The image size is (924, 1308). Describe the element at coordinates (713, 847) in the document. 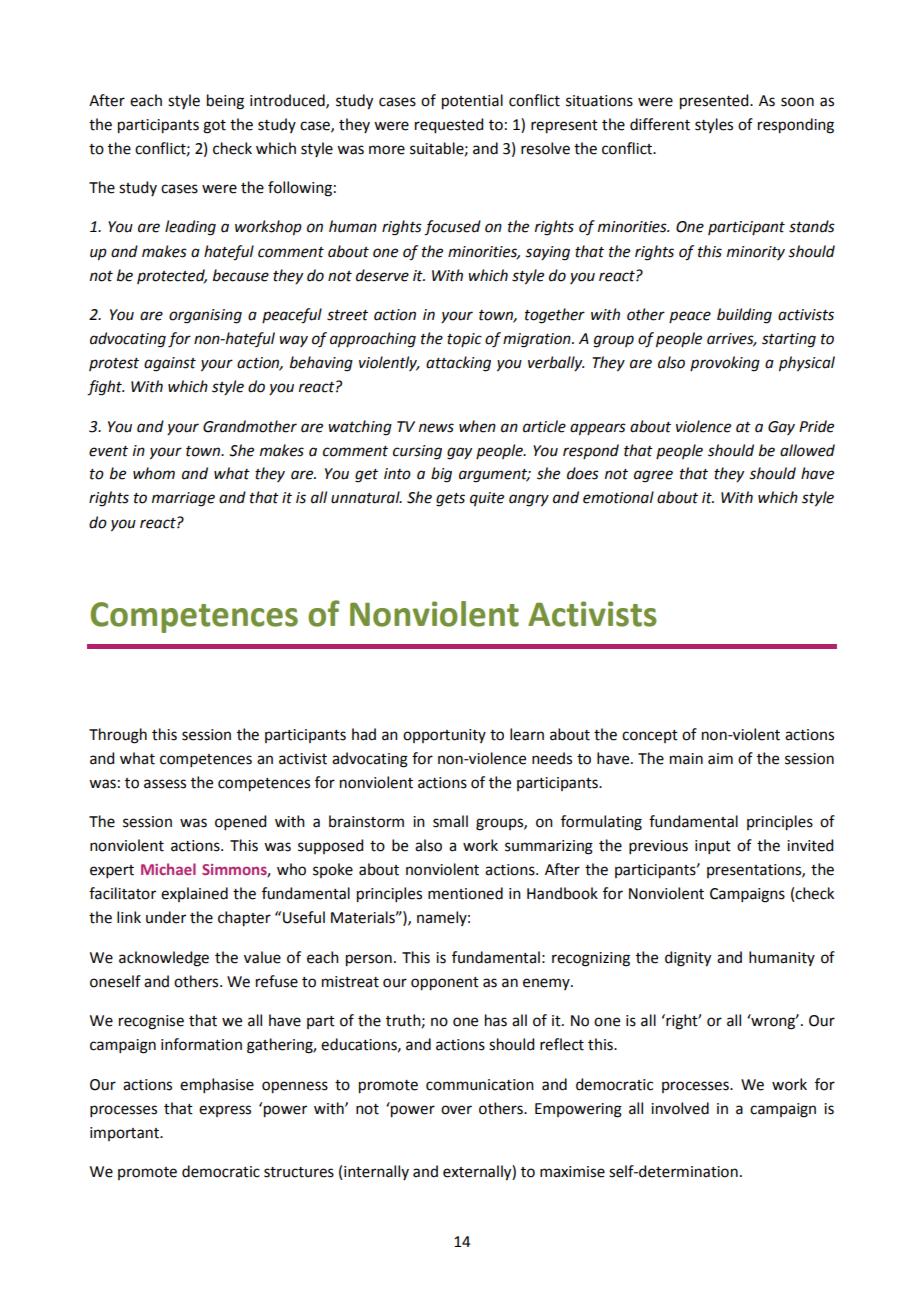

I see `input` at that location.
